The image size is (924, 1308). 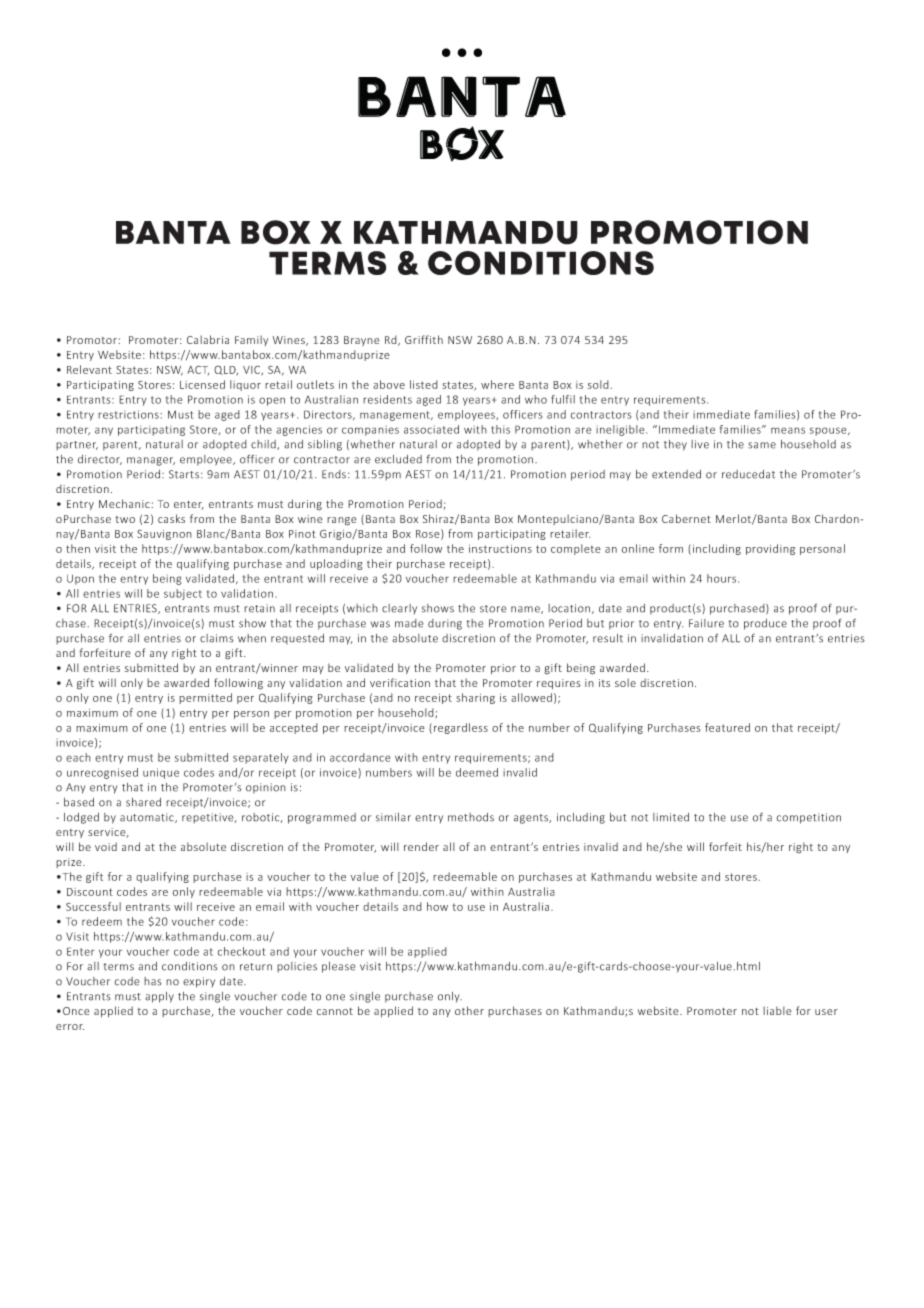 What do you see at coordinates (159, 997) in the screenshot?
I see `apply` at bounding box center [159, 997].
